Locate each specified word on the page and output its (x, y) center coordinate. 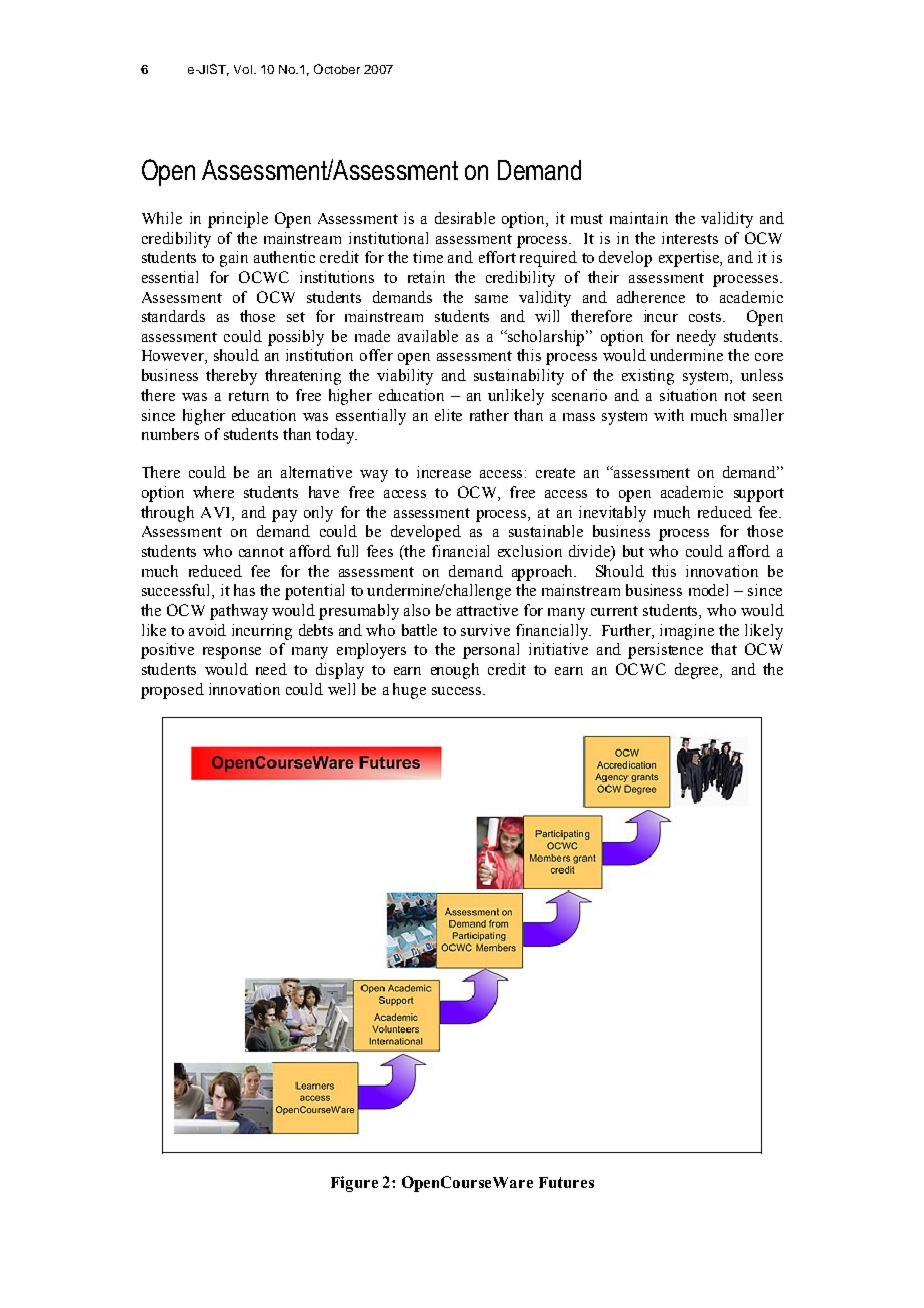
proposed (172, 691)
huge (409, 691)
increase (444, 472)
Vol (243, 69)
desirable (465, 218)
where (213, 492)
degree (698, 671)
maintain (639, 218)
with (669, 415)
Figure (354, 1184)
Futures (566, 1182)
